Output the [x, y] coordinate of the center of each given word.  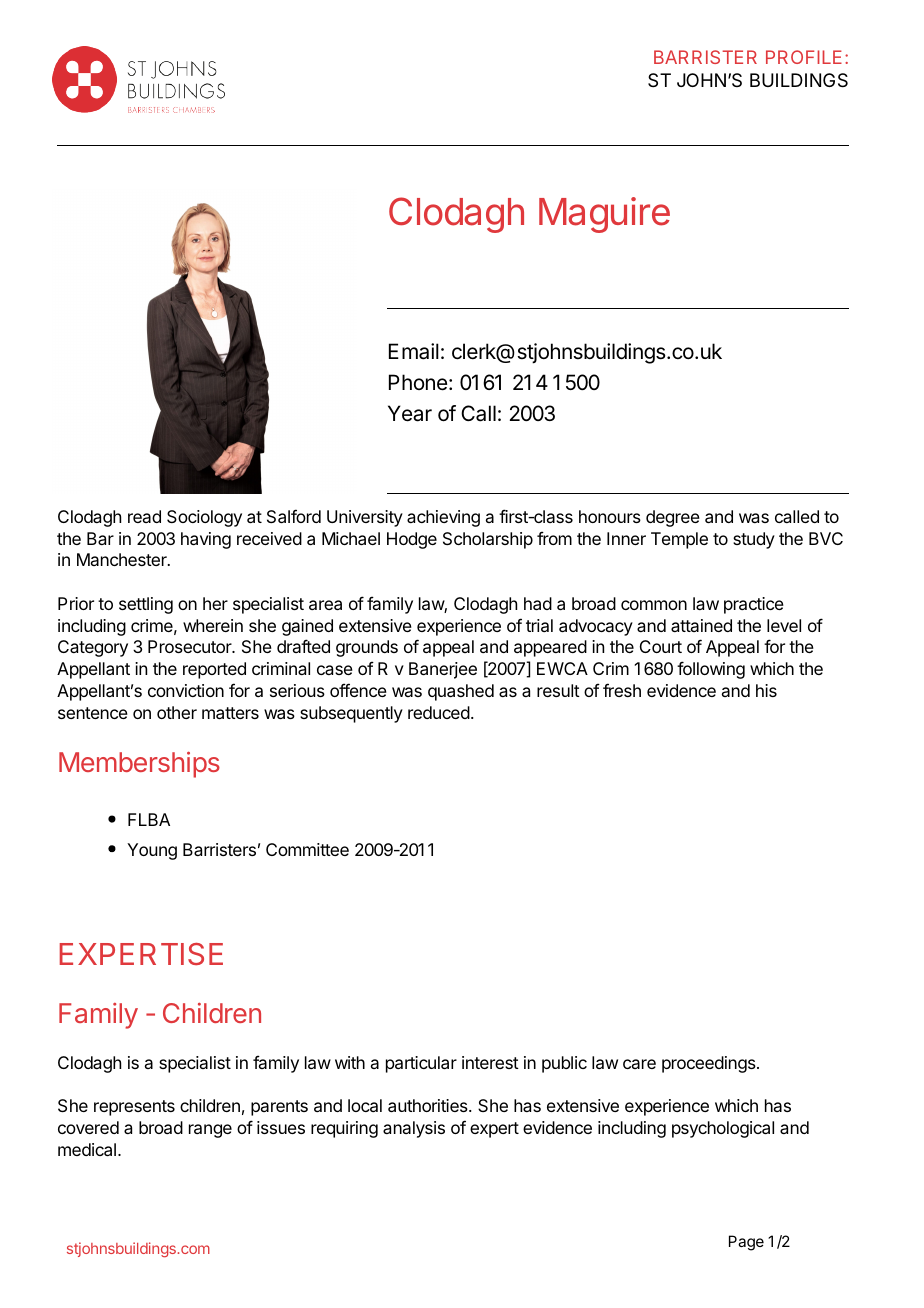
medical [87, 1149]
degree [673, 518]
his [766, 690]
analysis [414, 1129]
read [144, 516]
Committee [307, 849]
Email [414, 351]
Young [152, 851]
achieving [443, 518]
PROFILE [804, 57]
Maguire [604, 215]
